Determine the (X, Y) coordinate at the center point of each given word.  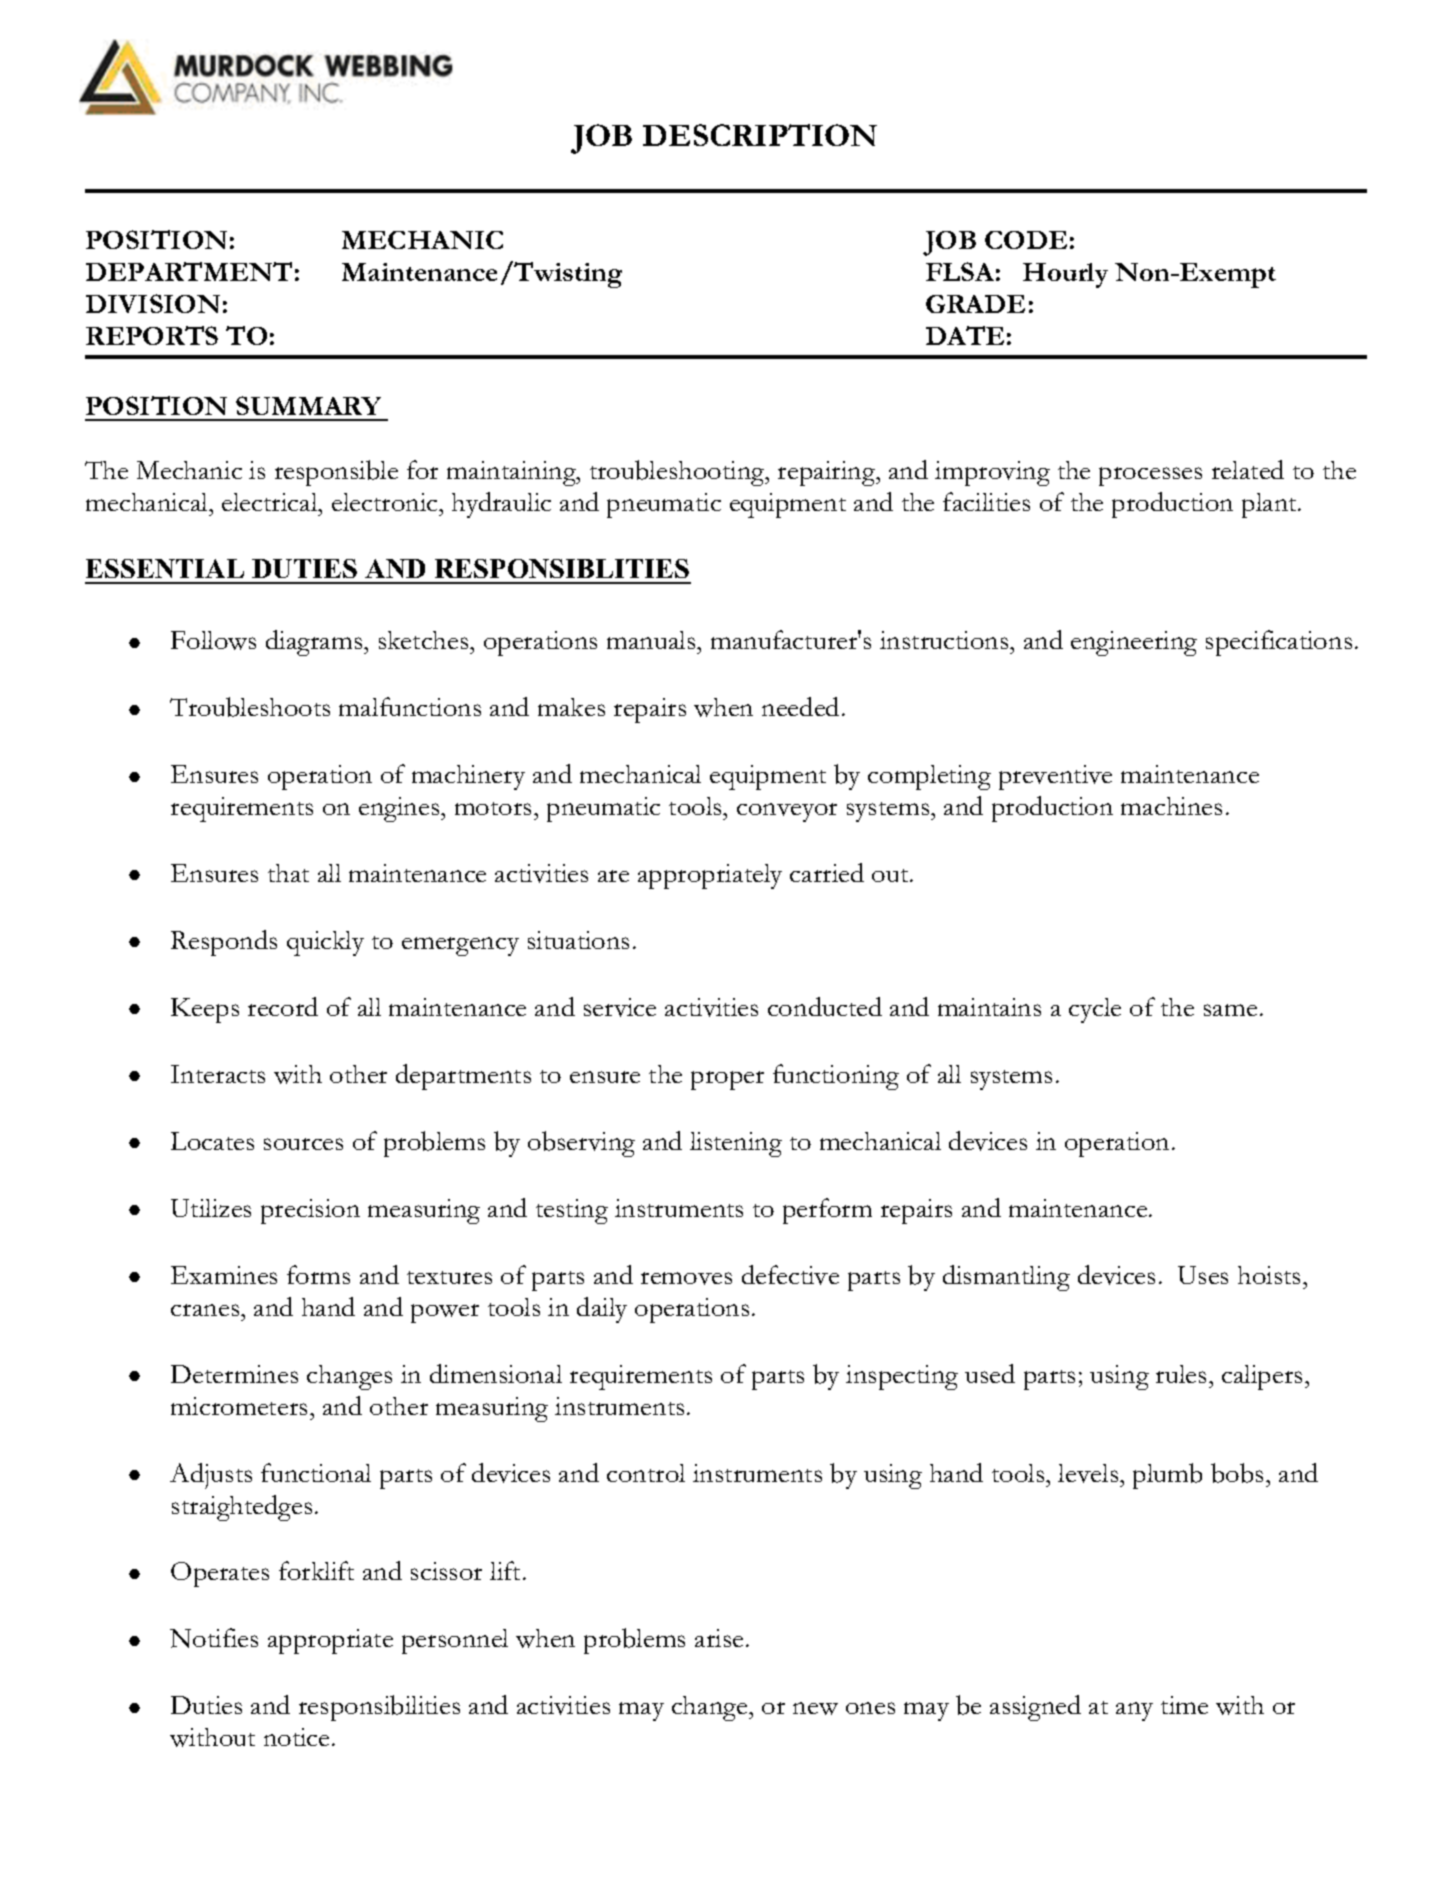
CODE (1026, 240)
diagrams (315, 643)
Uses (1203, 1275)
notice (296, 1737)
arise (719, 1638)
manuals (652, 640)
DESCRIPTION (760, 135)
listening (736, 1144)
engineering (1134, 643)
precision (310, 1211)
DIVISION (153, 303)
